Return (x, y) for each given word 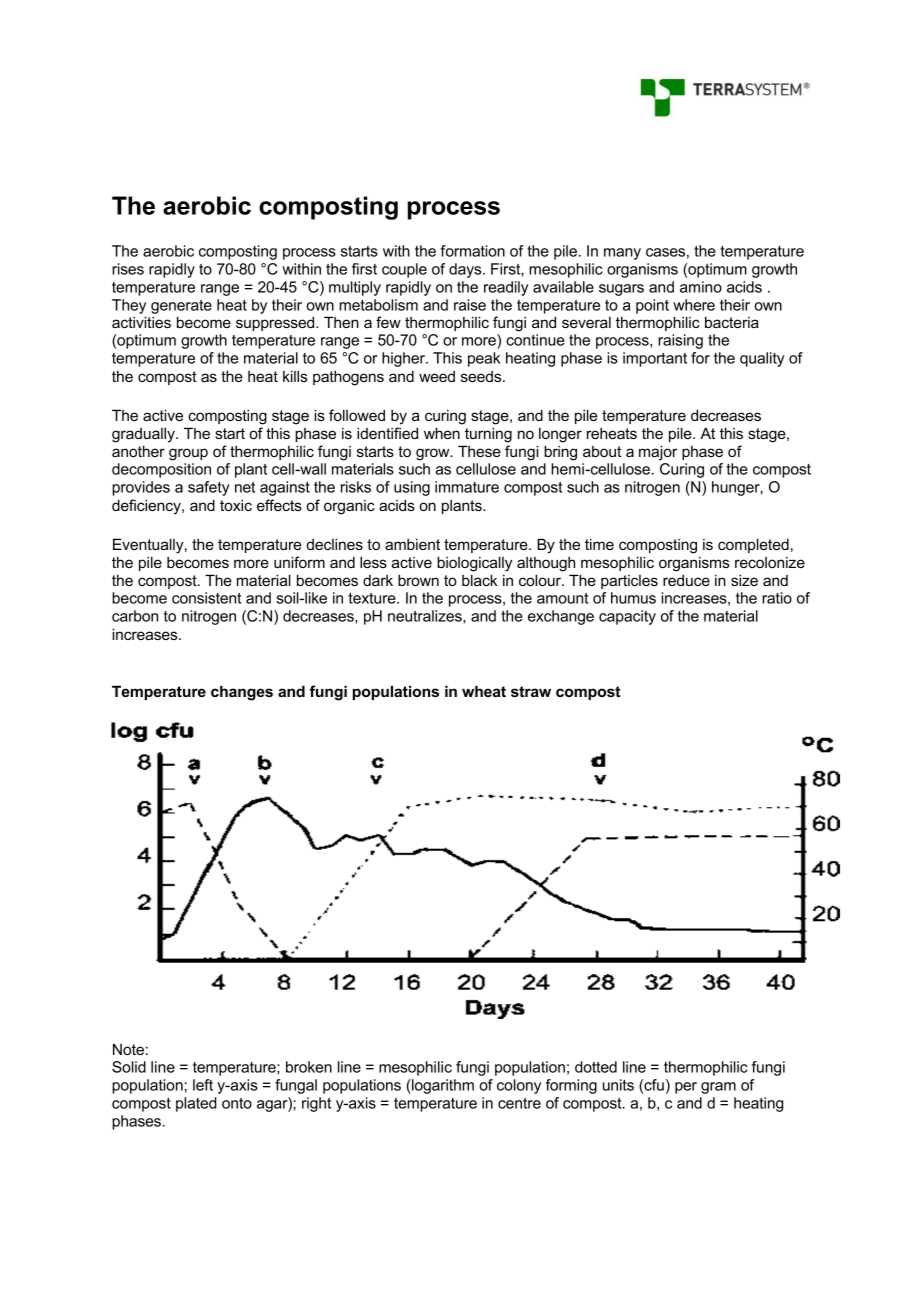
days (466, 270)
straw (531, 691)
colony (519, 1086)
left (203, 1085)
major (658, 453)
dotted (596, 1067)
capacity (627, 617)
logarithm (442, 1086)
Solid (129, 1067)
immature (467, 487)
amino (701, 287)
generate (181, 307)
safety (209, 488)
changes (242, 693)
